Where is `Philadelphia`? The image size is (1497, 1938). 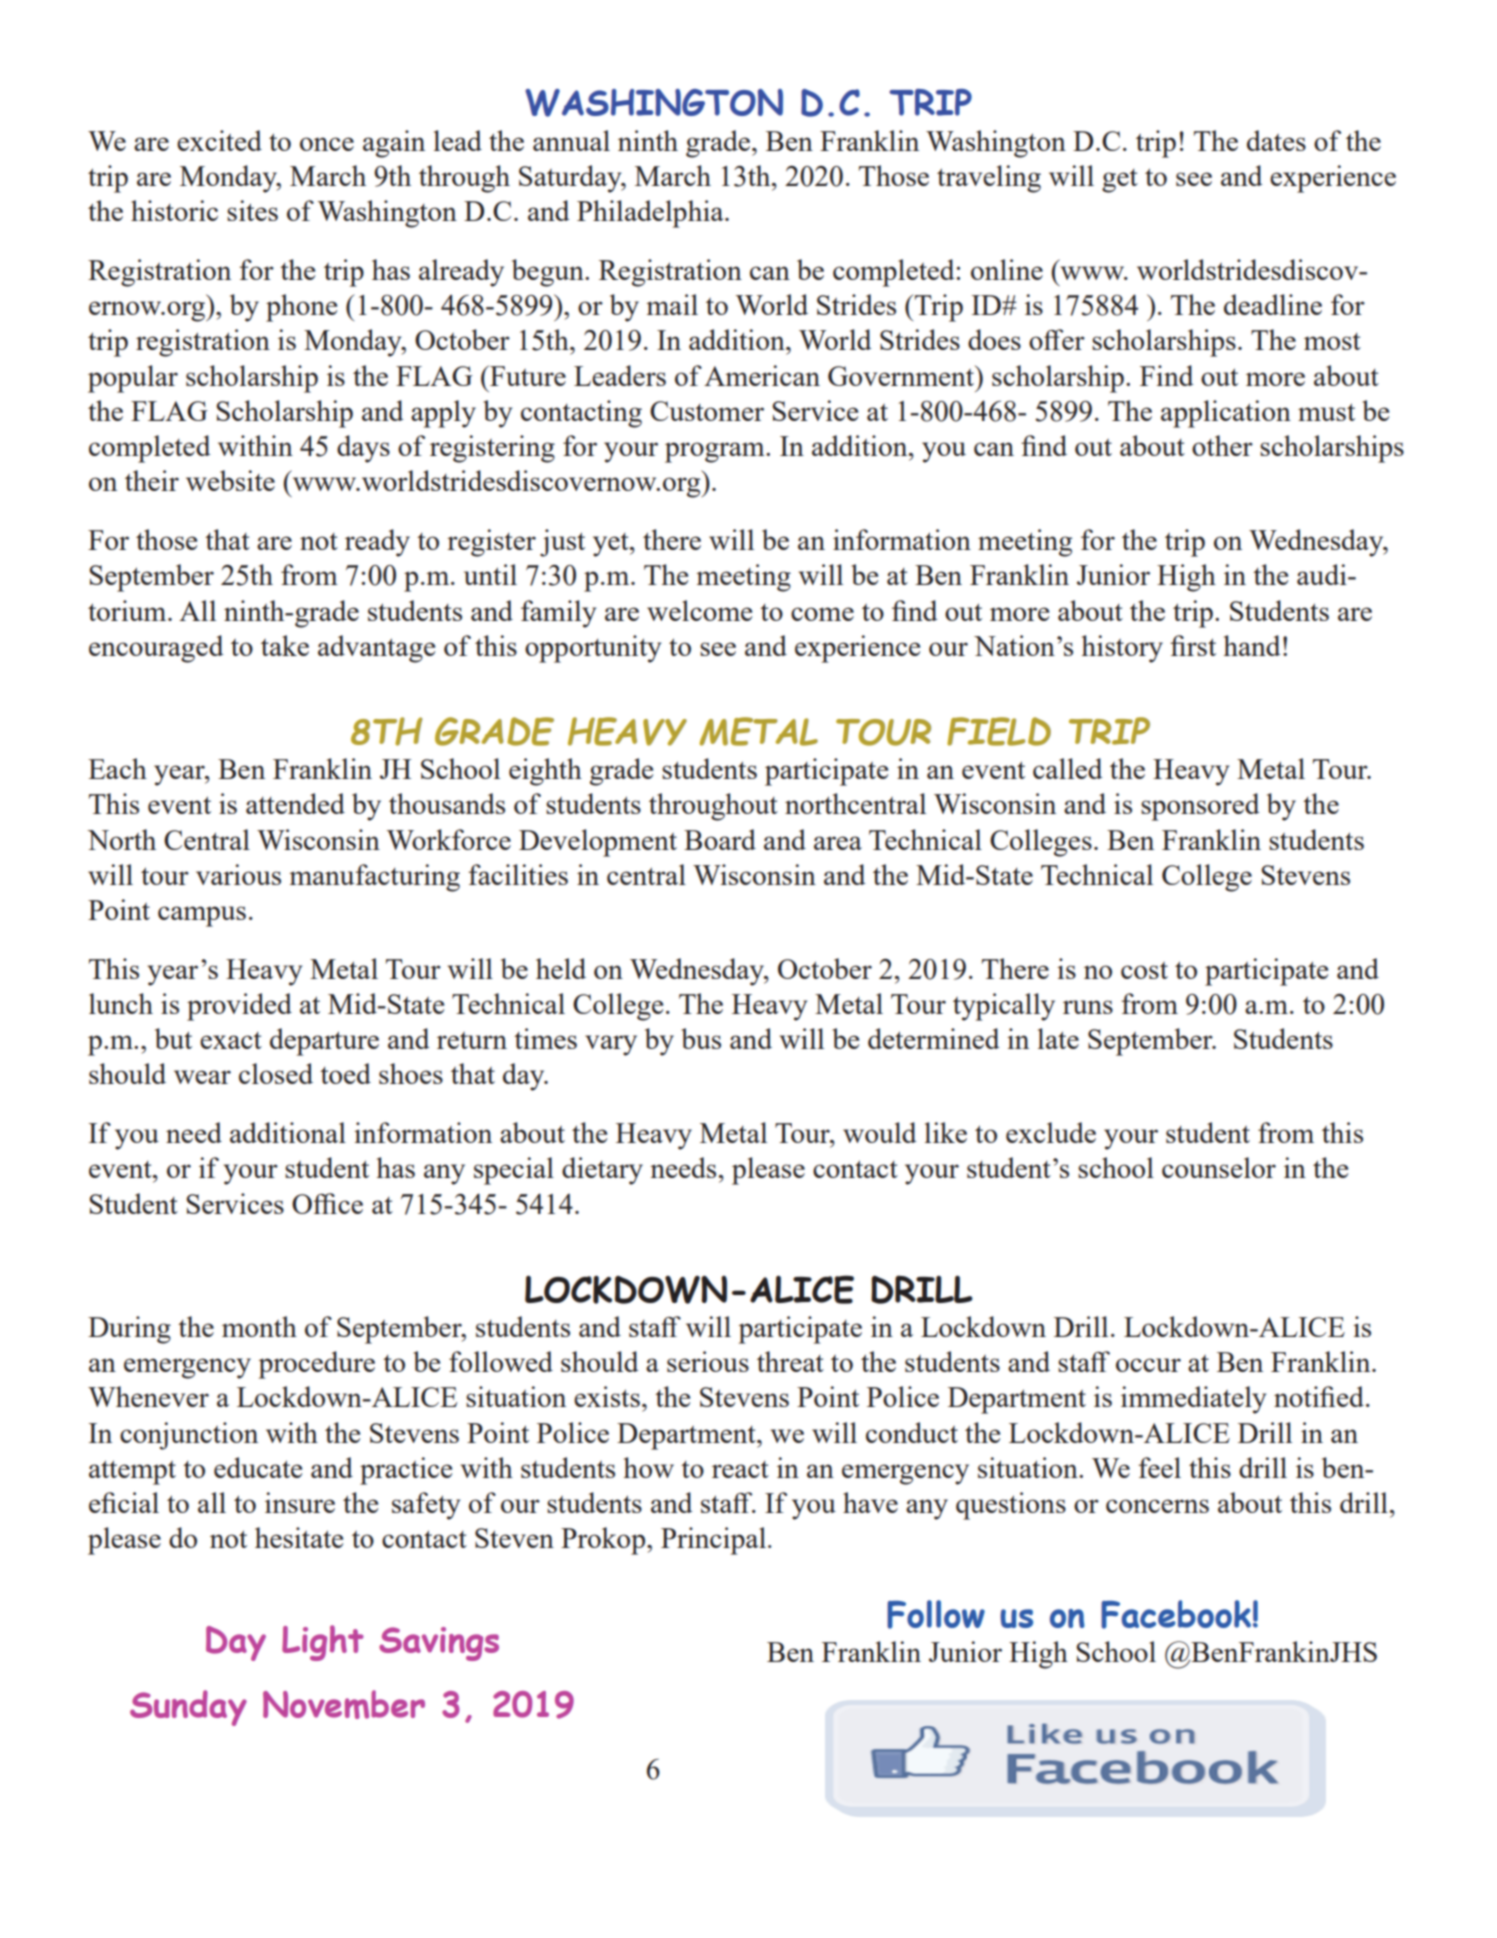
Philadelphia is located at coordinates (651, 214).
